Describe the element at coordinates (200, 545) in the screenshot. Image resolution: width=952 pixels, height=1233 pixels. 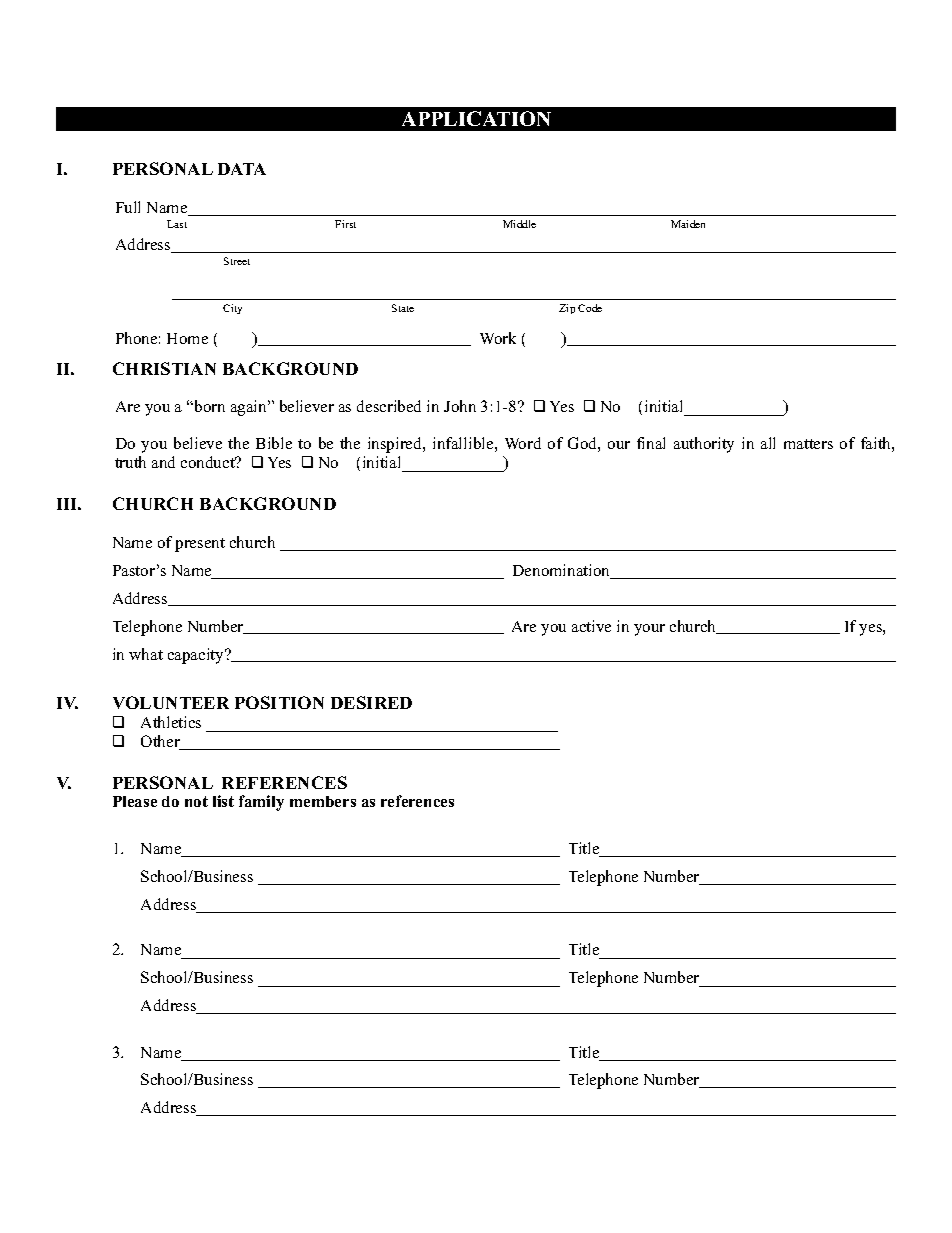
I see `present` at that location.
